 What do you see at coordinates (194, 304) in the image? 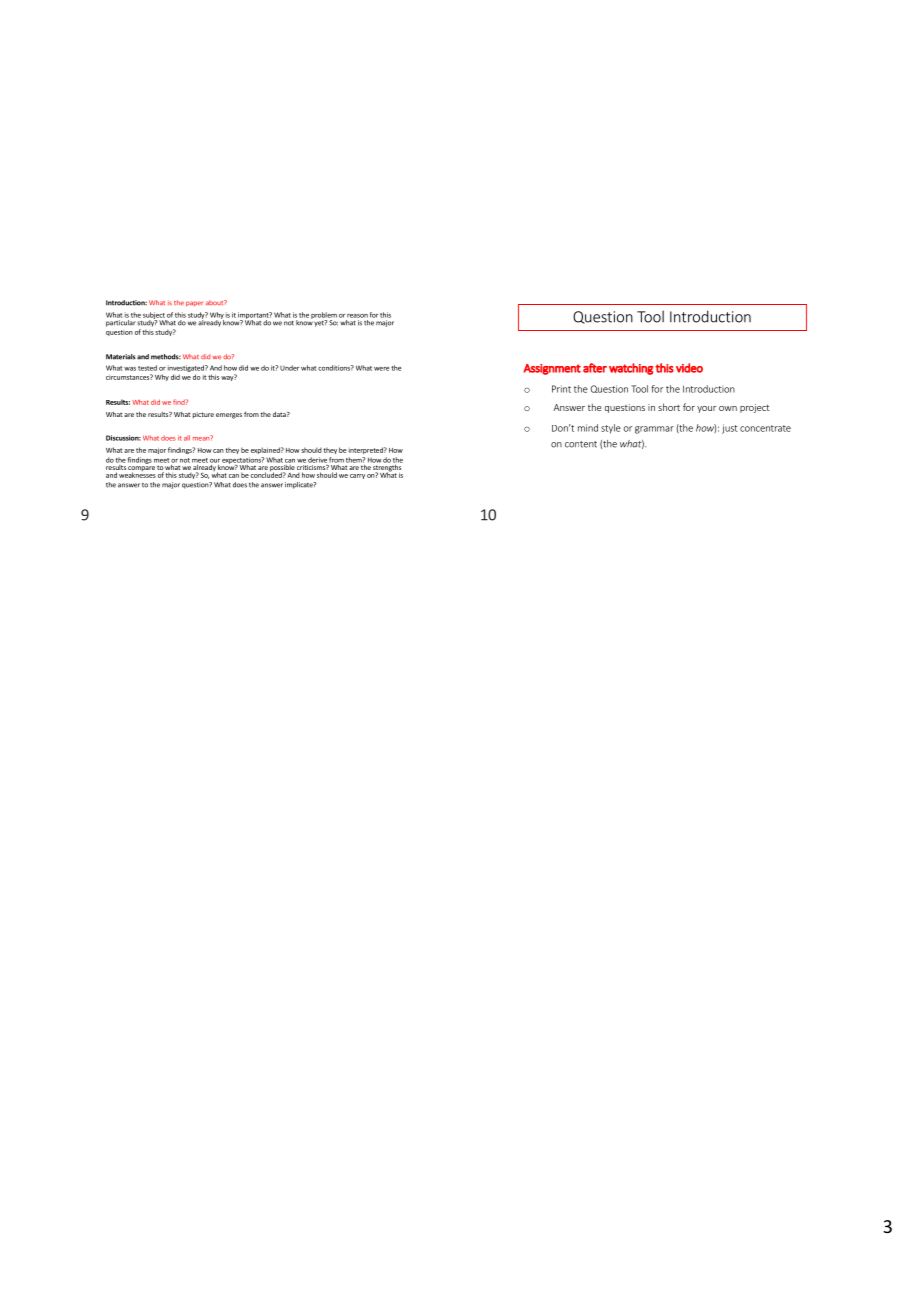
I see `paper` at bounding box center [194, 304].
